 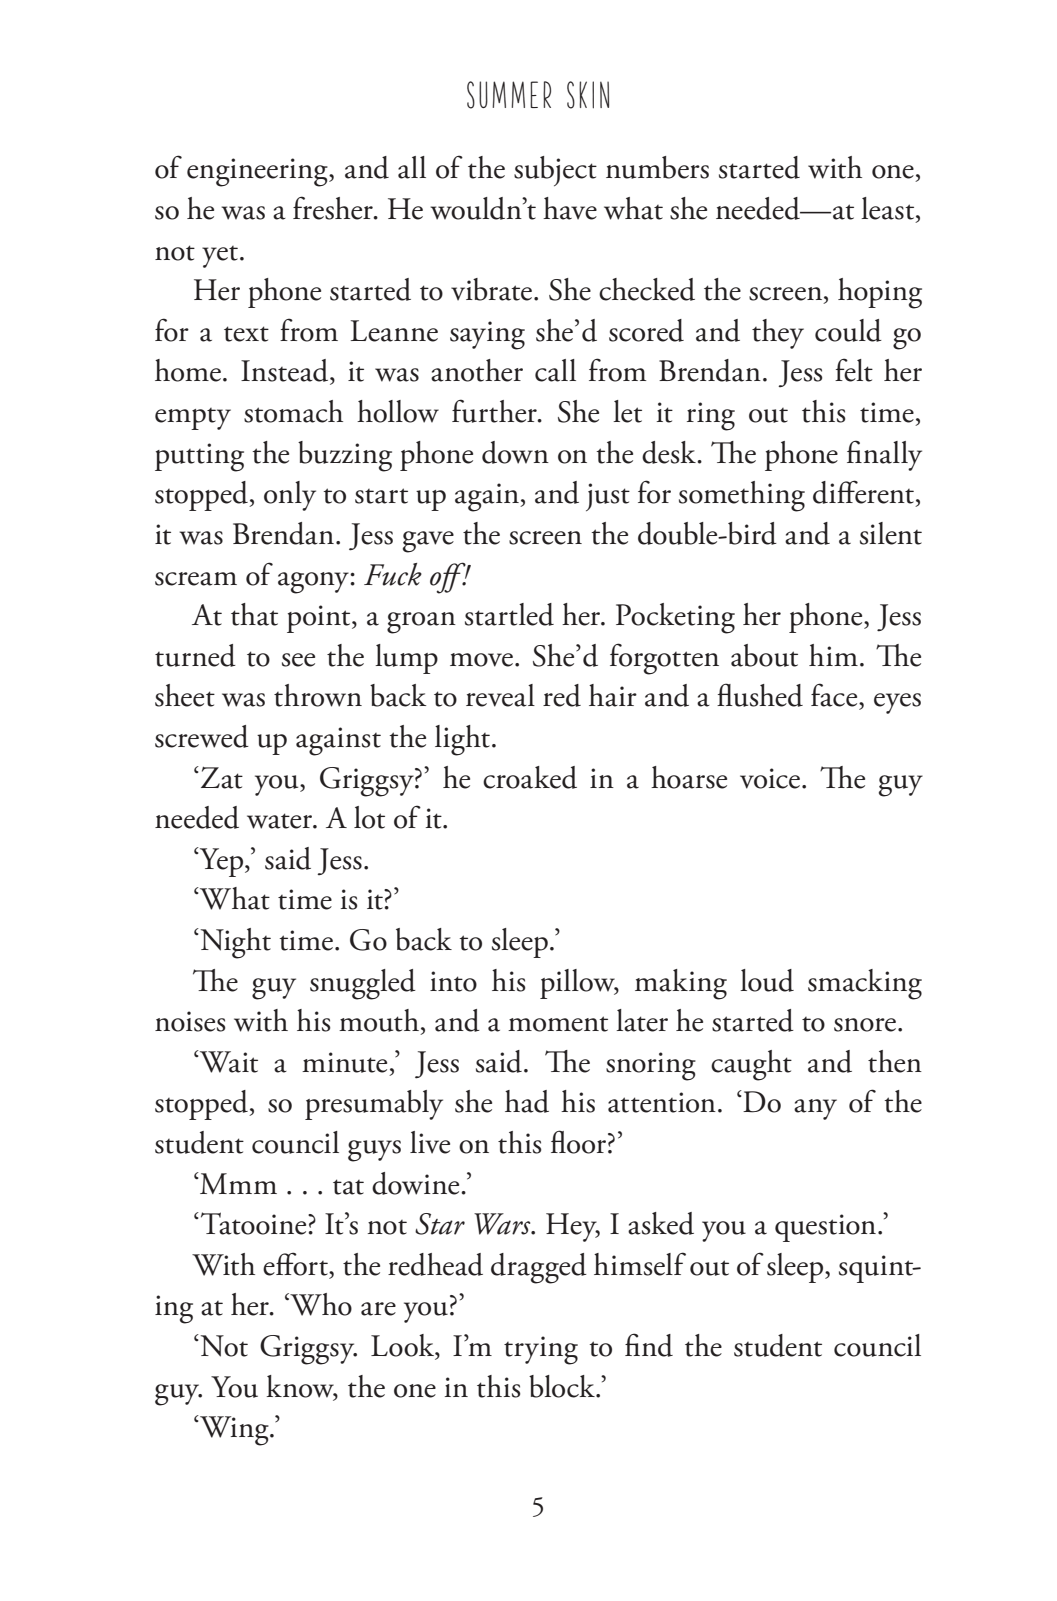 What do you see at coordinates (570, 208) in the screenshot?
I see `have` at bounding box center [570, 208].
